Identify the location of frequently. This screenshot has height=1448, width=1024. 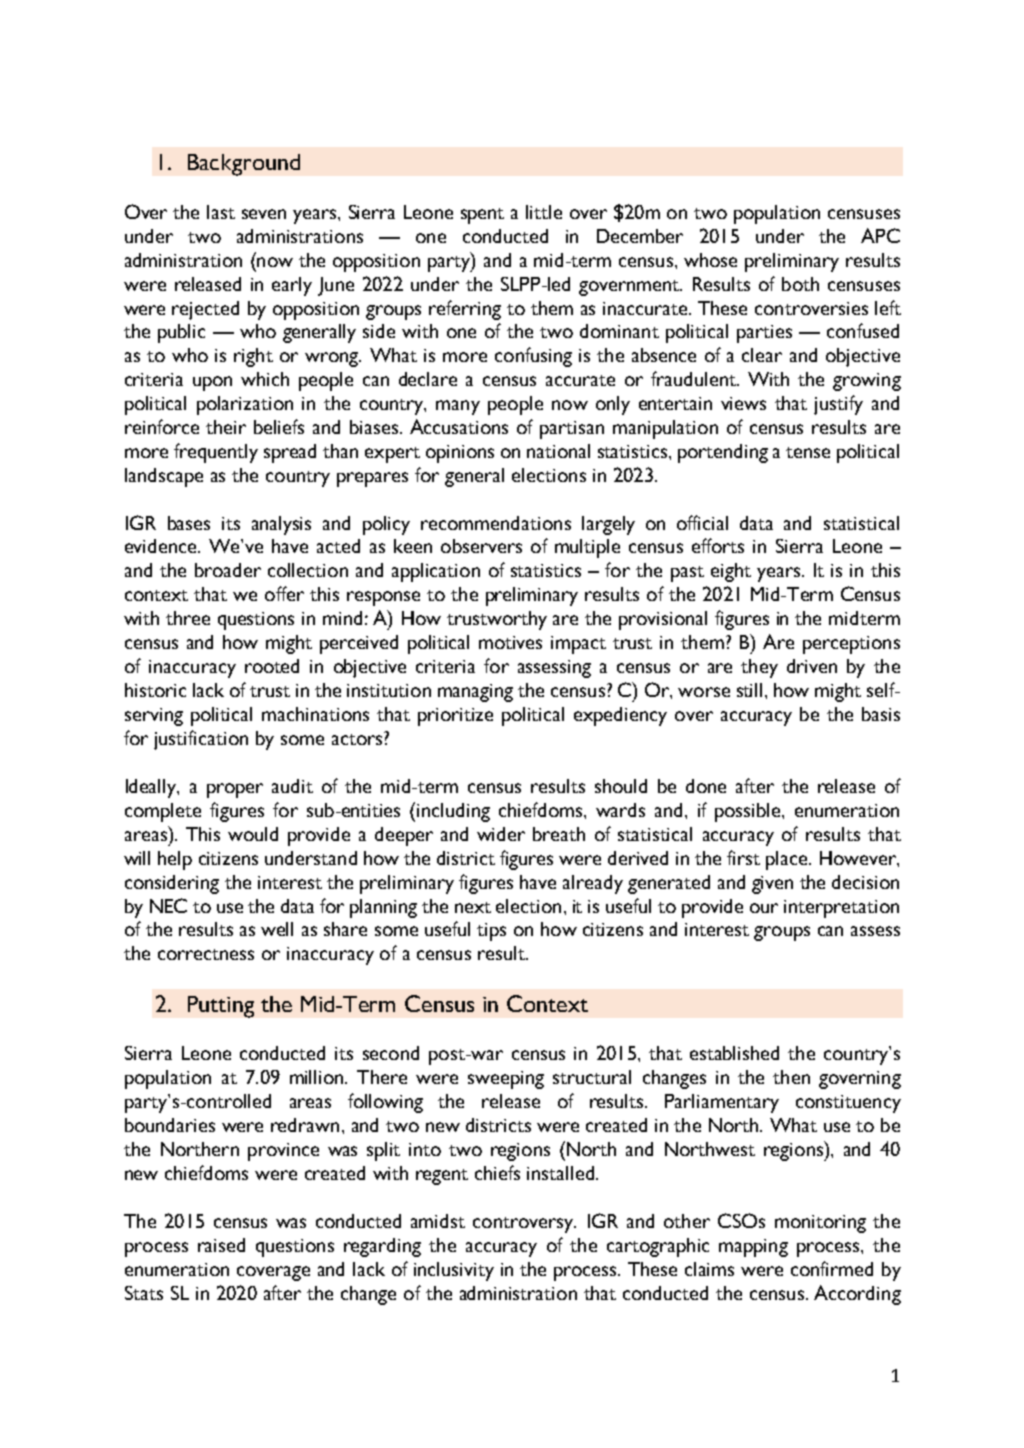
(216, 453).
